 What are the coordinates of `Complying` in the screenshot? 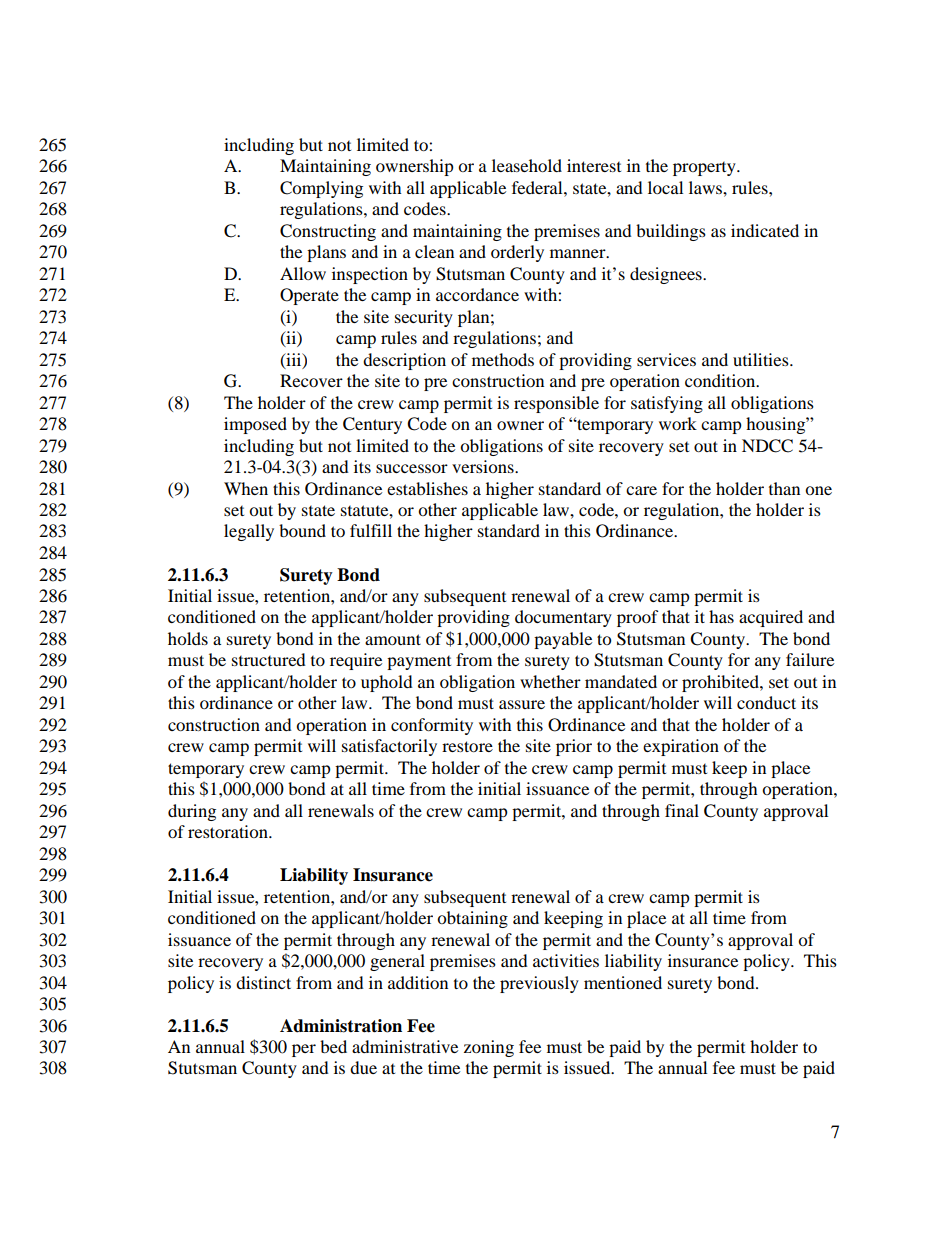 It's located at (321, 189).
